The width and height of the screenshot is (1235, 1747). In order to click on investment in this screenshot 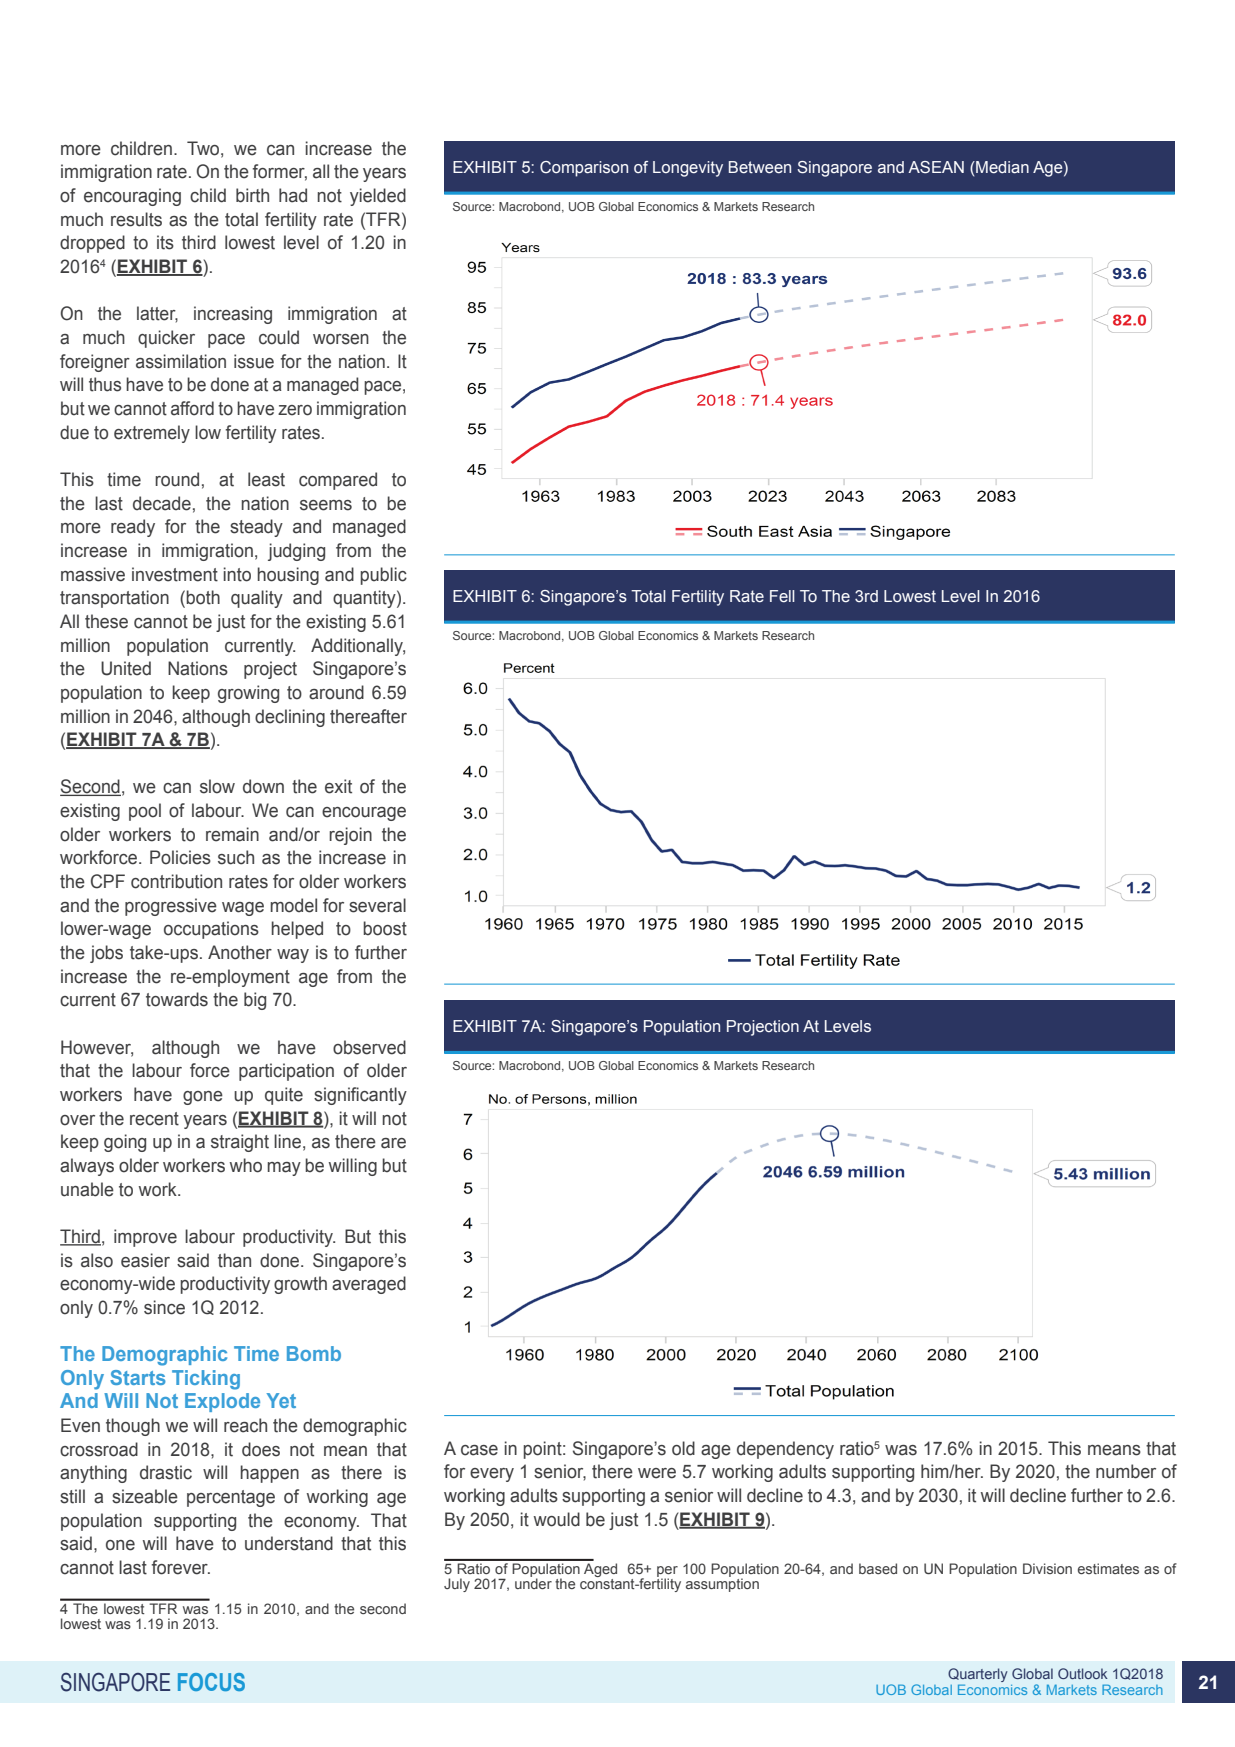, I will do `click(175, 574)`.
